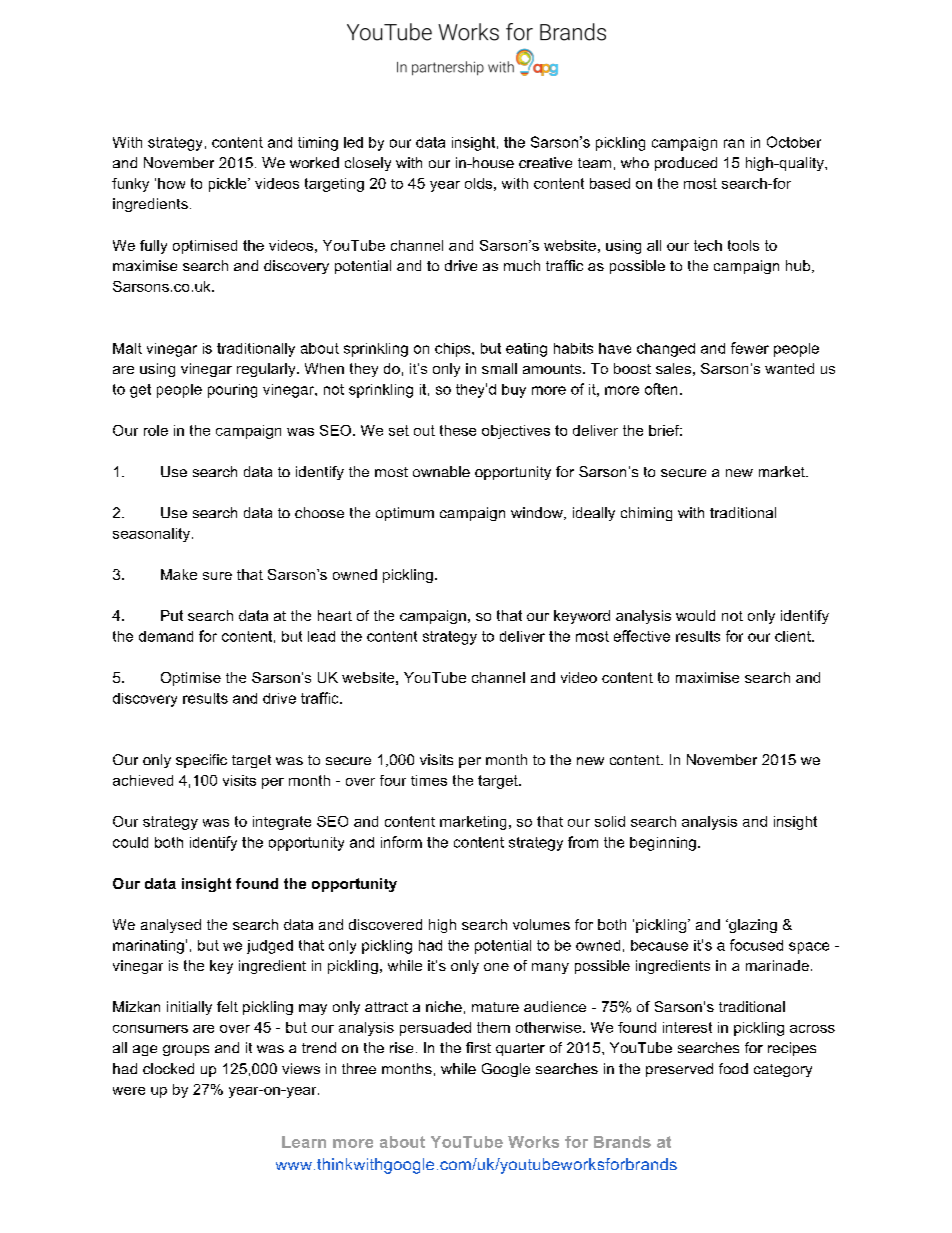 This screenshot has width=952, height=1233. What do you see at coordinates (545, 162) in the screenshot?
I see `creative` at bounding box center [545, 162].
